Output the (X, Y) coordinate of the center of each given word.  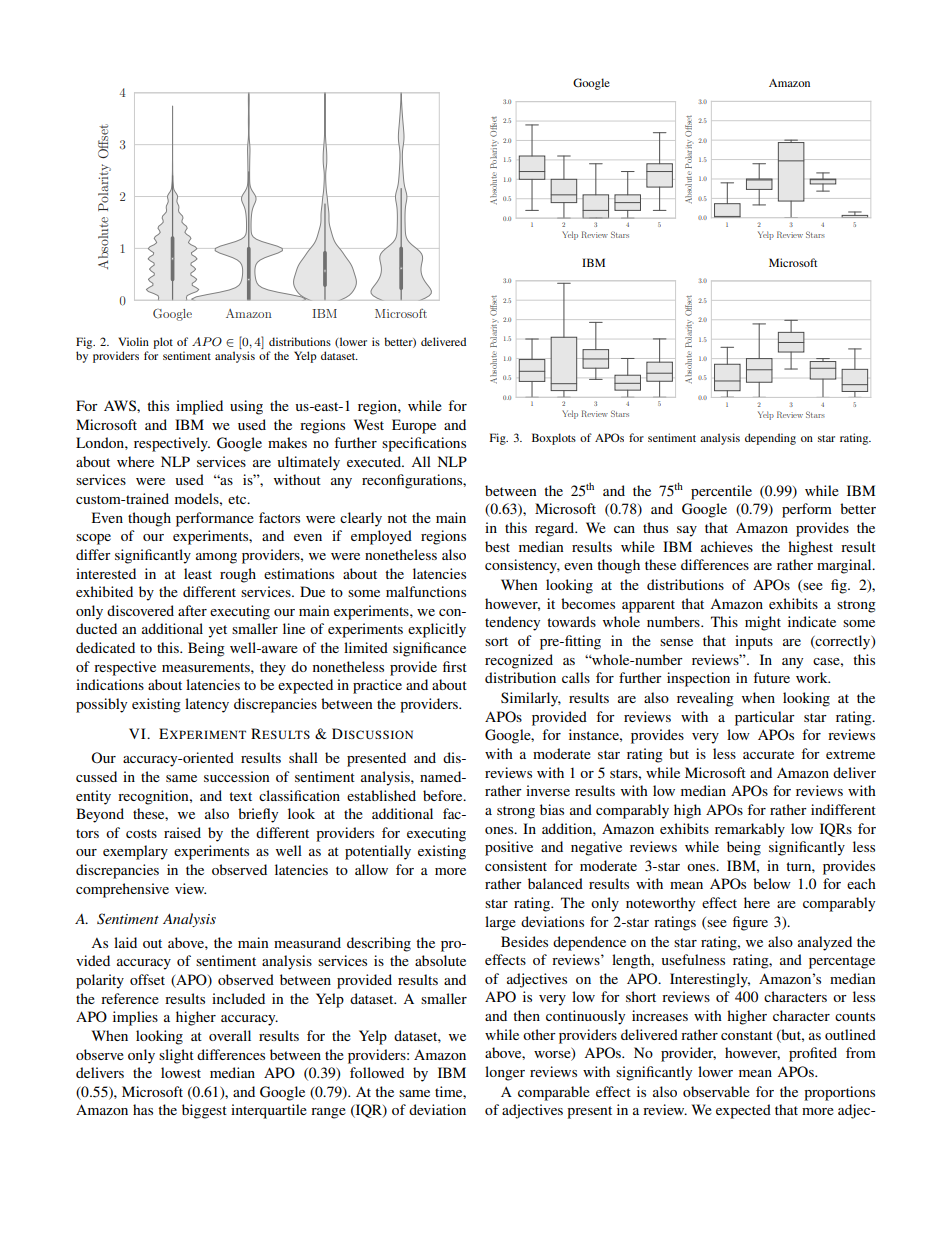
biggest (204, 1111)
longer (505, 1073)
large (500, 923)
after (192, 610)
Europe (414, 426)
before (444, 795)
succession (237, 776)
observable (716, 1091)
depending (770, 439)
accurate (768, 754)
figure (750, 923)
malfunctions (426, 591)
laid (125, 942)
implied (199, 407)
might (763, 623)
